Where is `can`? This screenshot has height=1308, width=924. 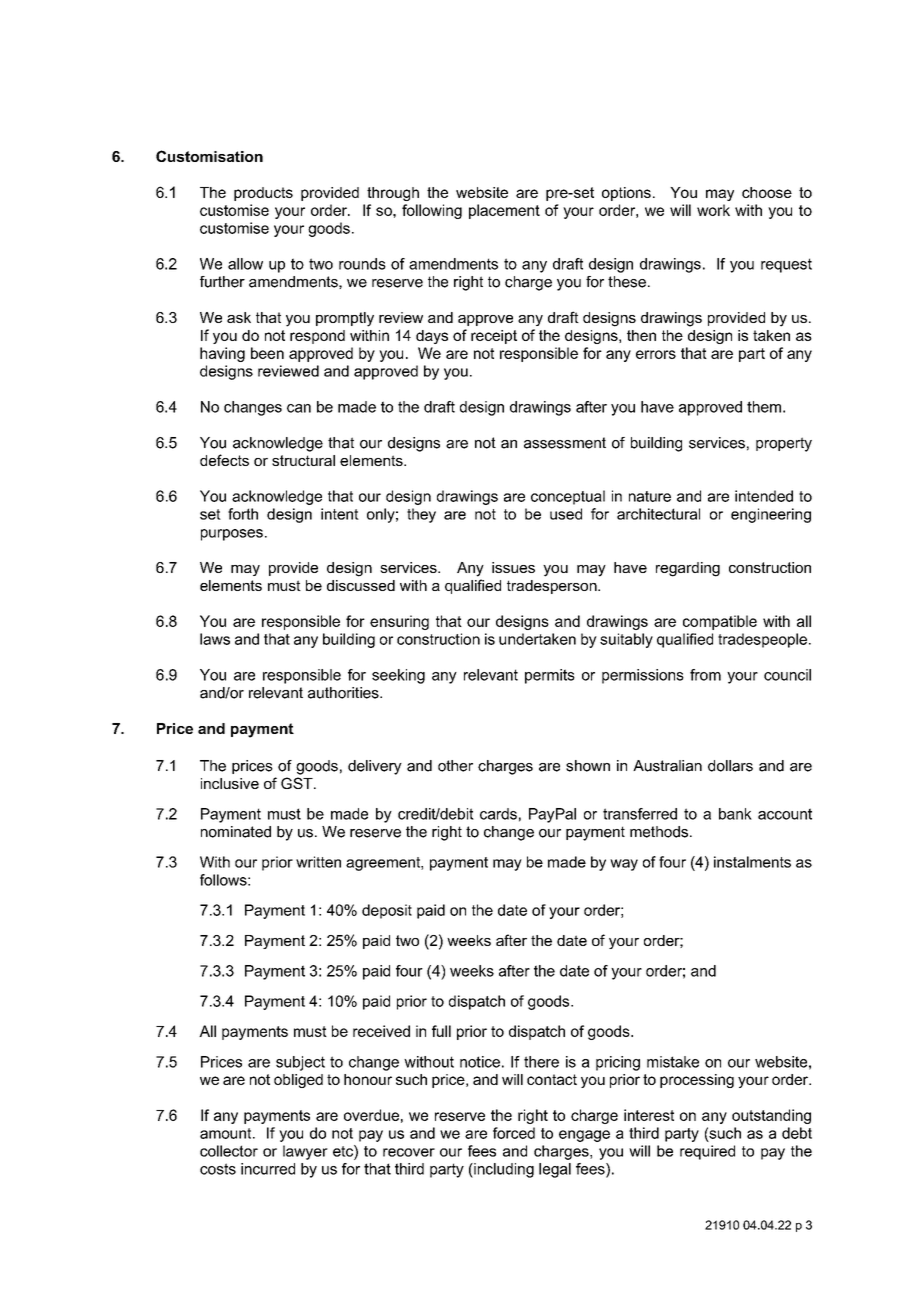 can is located at coordinates (299, 408).
